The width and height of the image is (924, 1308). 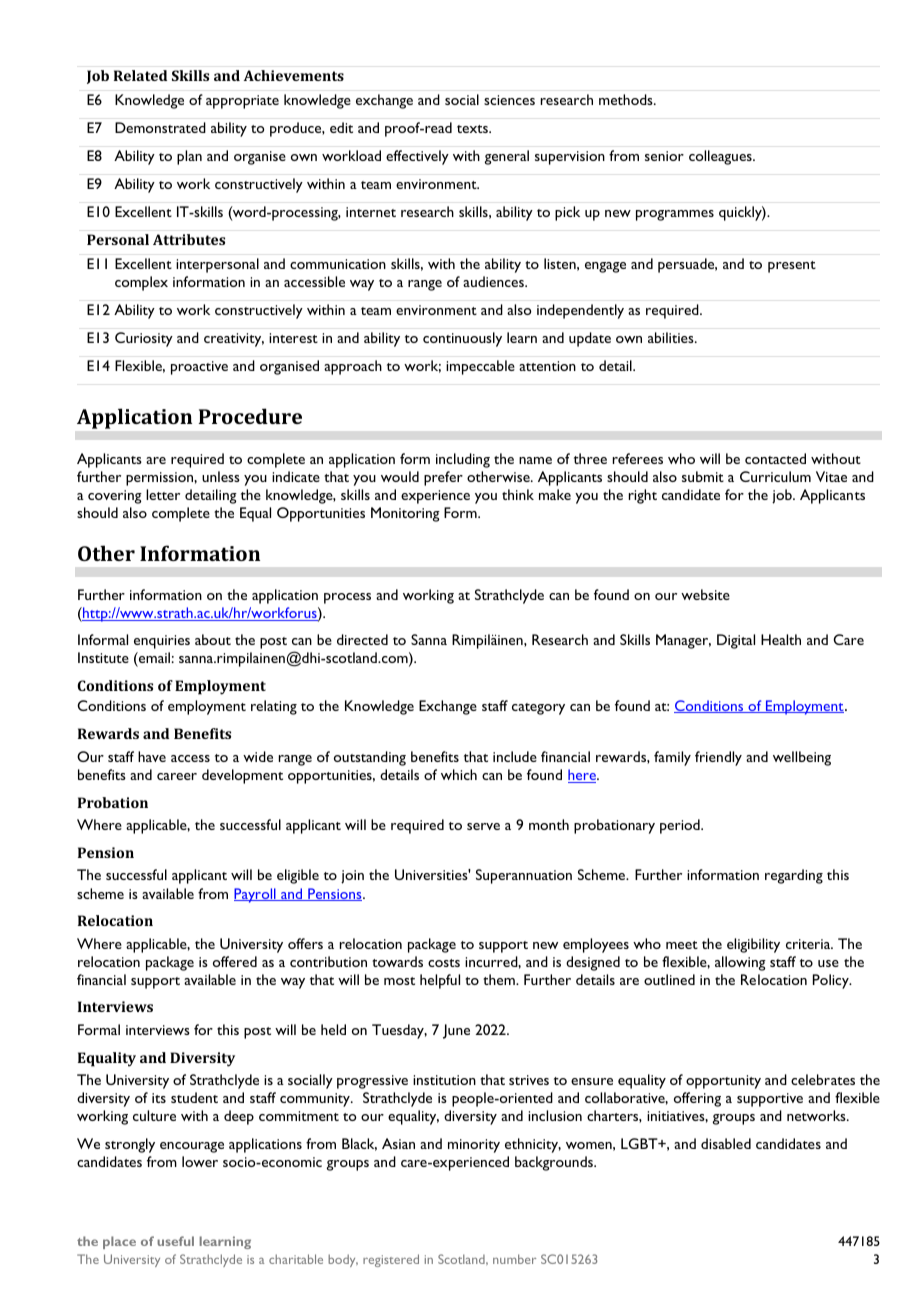 What do you see at coordinates (175, 1241) in the image?
I see `useful` at bounding box center [175, 1241].
